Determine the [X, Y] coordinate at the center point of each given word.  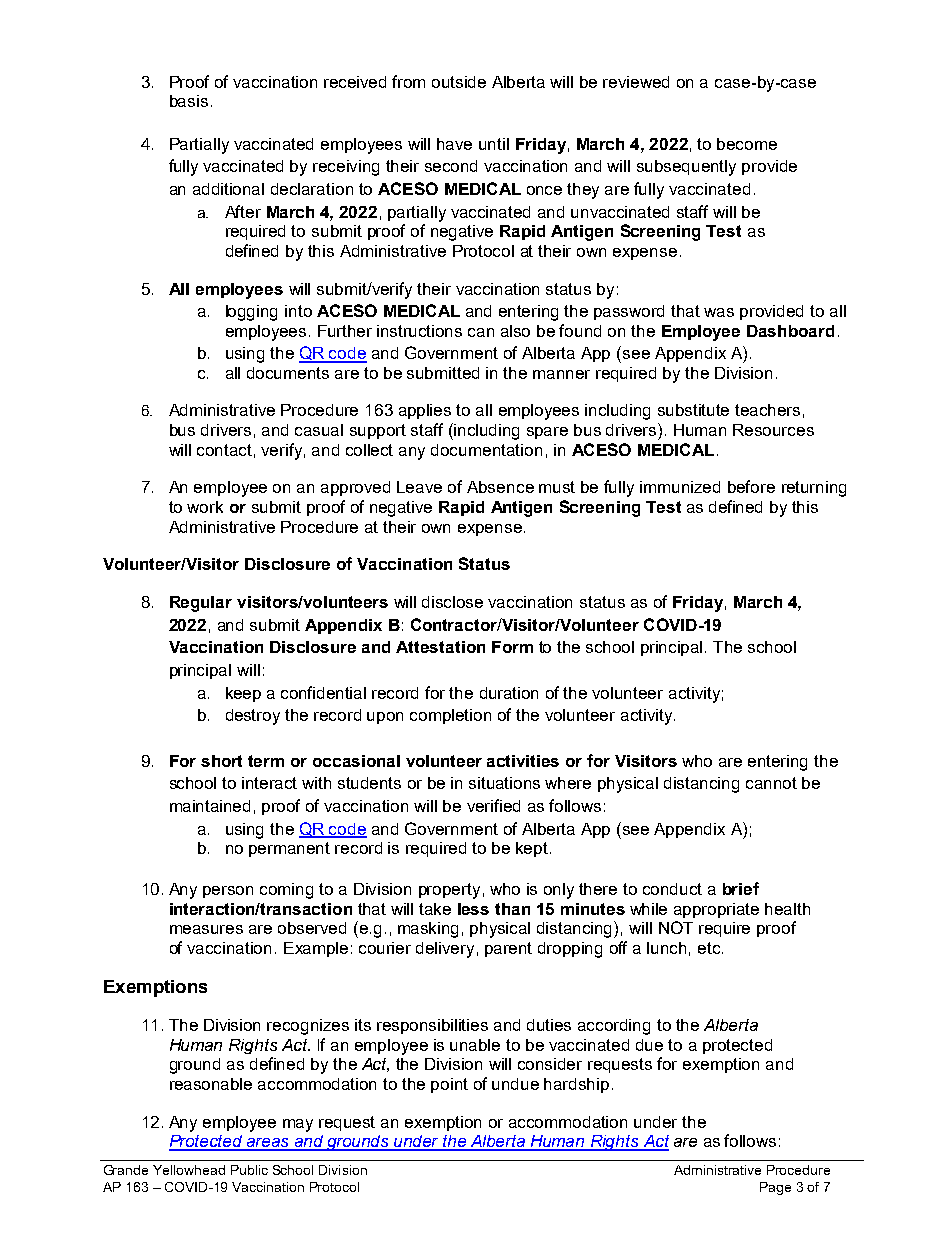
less [473, 909]
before [751, 486]
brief [741, 888]
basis [189, 101]
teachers [767, 410]
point [449, 1085]
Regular [201, 604]
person [228, 892]
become [747, 144]
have [454, 144]
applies [425, 411]
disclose [452, 602]
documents [288, 373]
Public [249, 1170]
